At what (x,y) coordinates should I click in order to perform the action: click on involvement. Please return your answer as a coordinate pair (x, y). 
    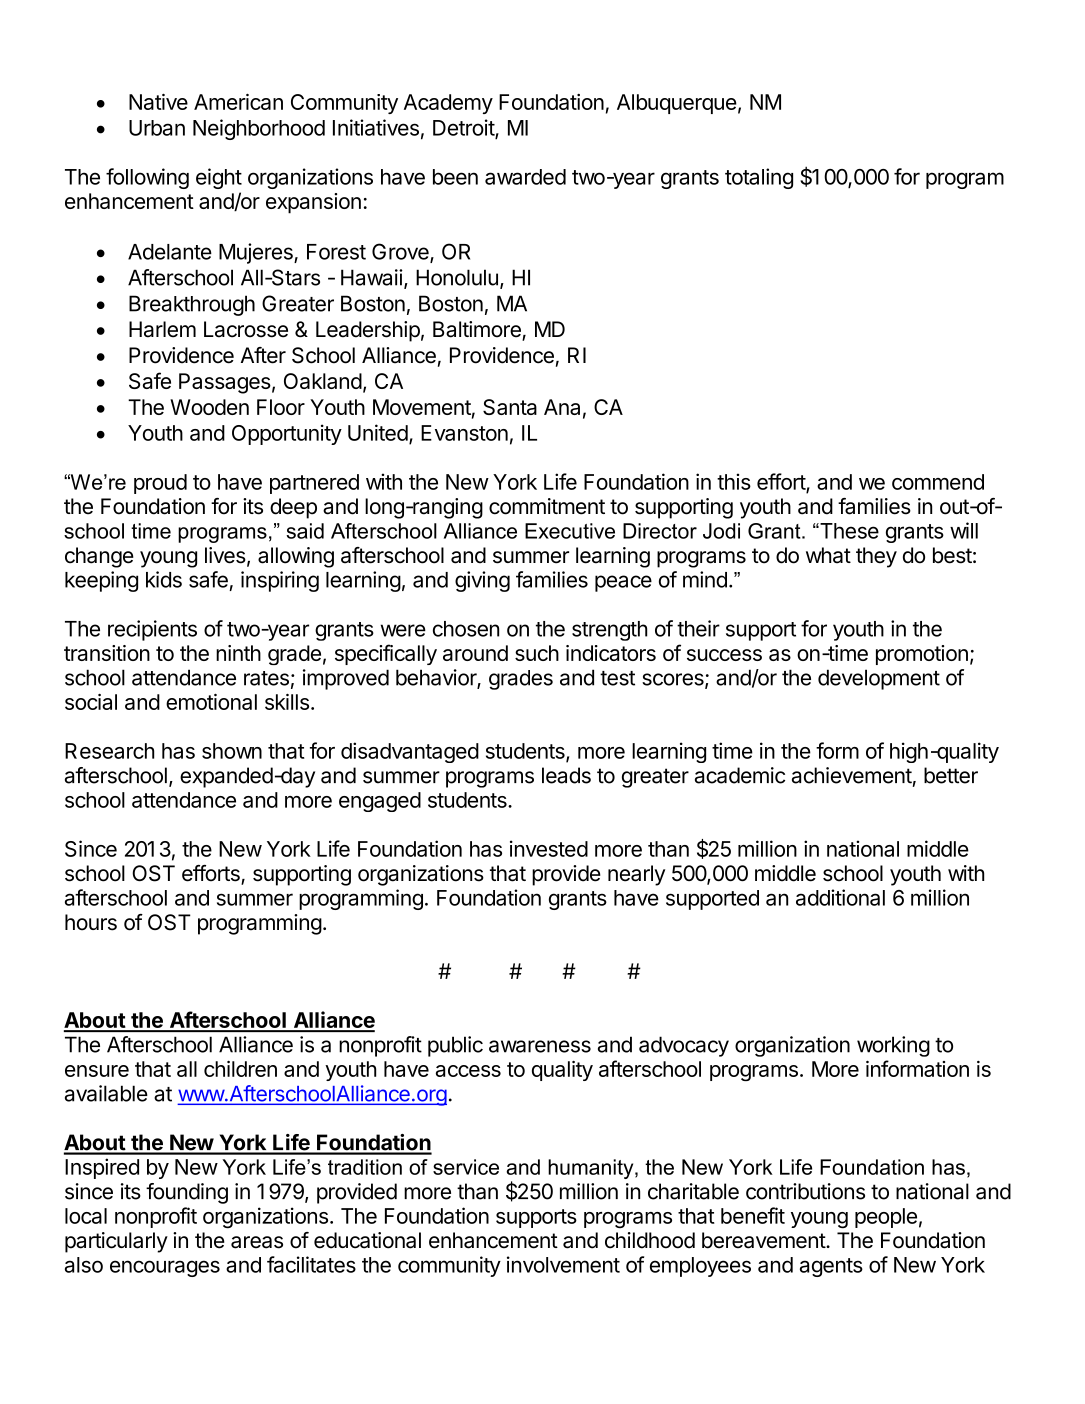
    Looking at the image, I should click on (563, 1264).
